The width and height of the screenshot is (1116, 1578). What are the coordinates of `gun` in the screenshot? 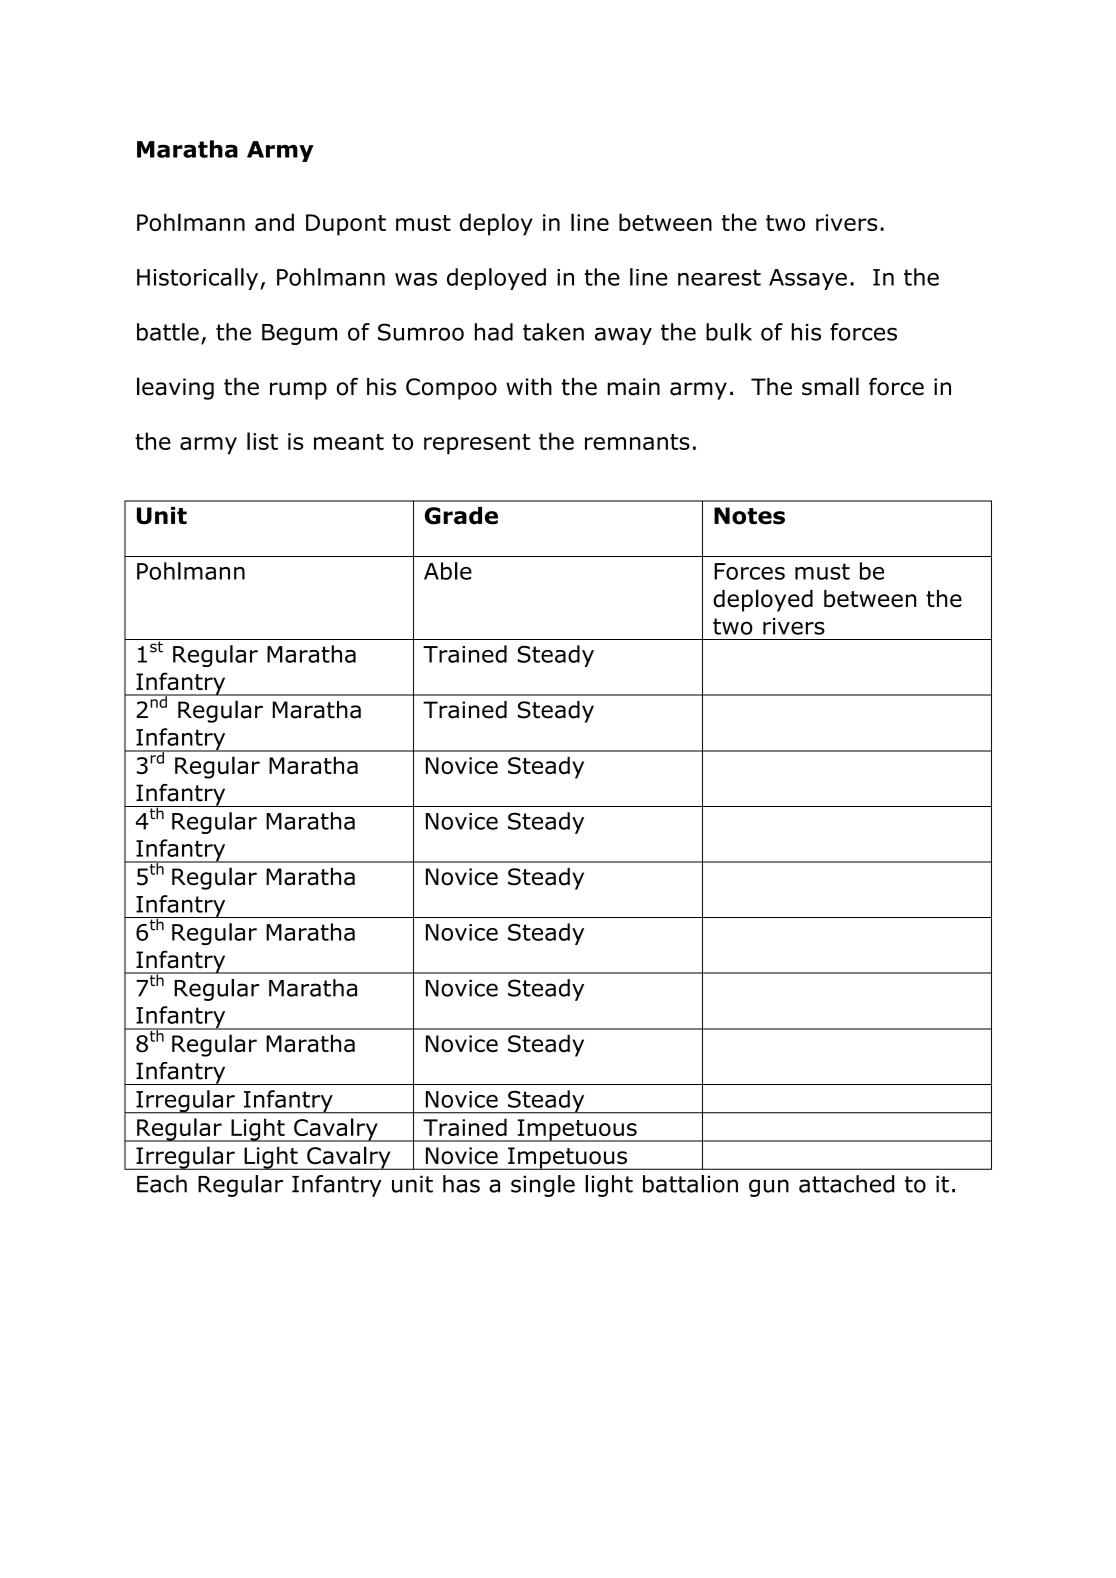 It's located at (769, 1188).
